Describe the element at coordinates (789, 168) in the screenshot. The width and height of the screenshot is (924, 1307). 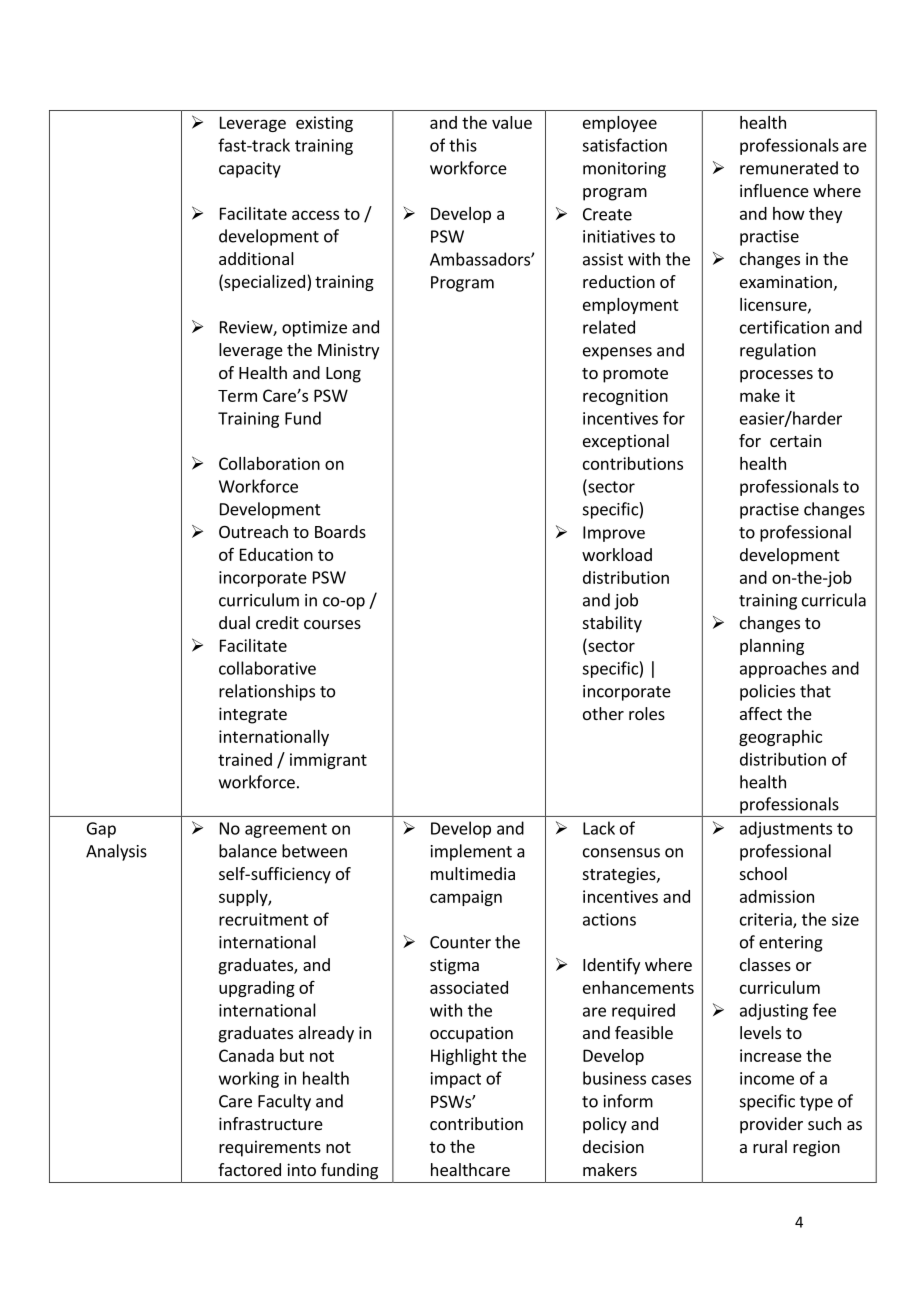
I see `remunerated` at that location.
